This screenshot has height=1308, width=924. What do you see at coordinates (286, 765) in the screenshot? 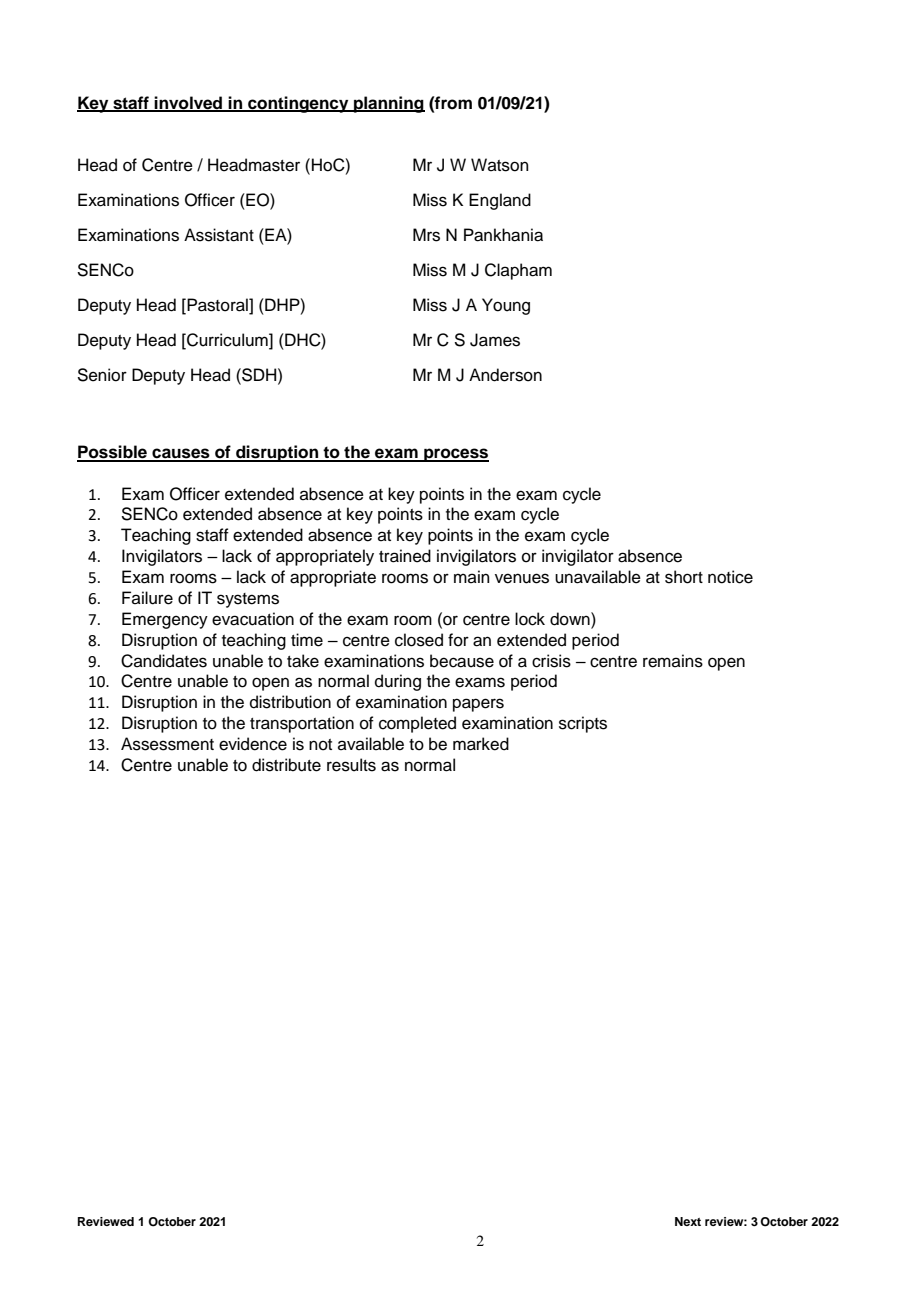
I see `distribute` at bounding box center [286, 765].
